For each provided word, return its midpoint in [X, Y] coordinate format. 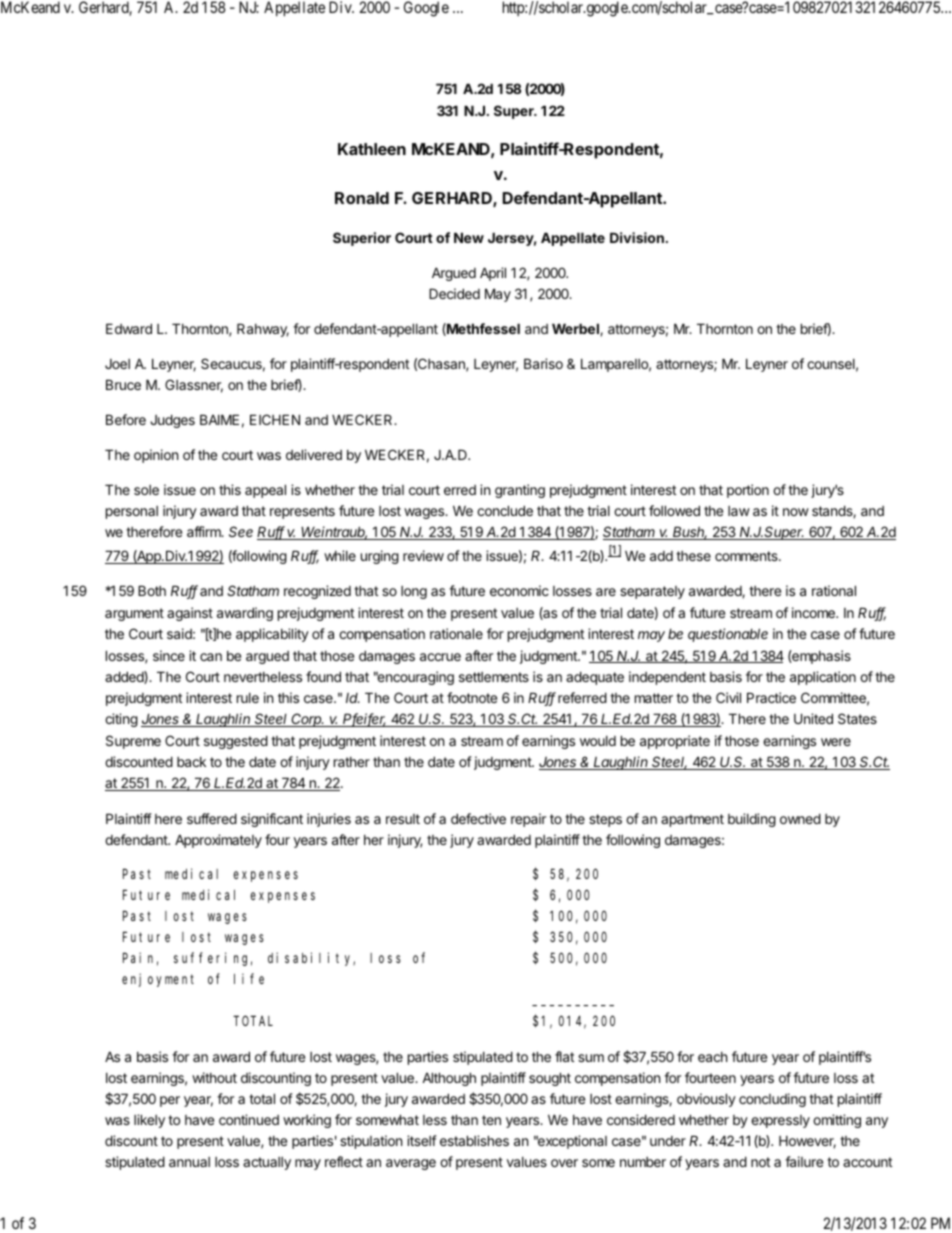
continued [249, 1119]
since [169, 655]
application [823, 678]
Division [637, 237]
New [469, 237]
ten [491, 1120]
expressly [780, 1121]
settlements [494, 677]
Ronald [362, 198]
